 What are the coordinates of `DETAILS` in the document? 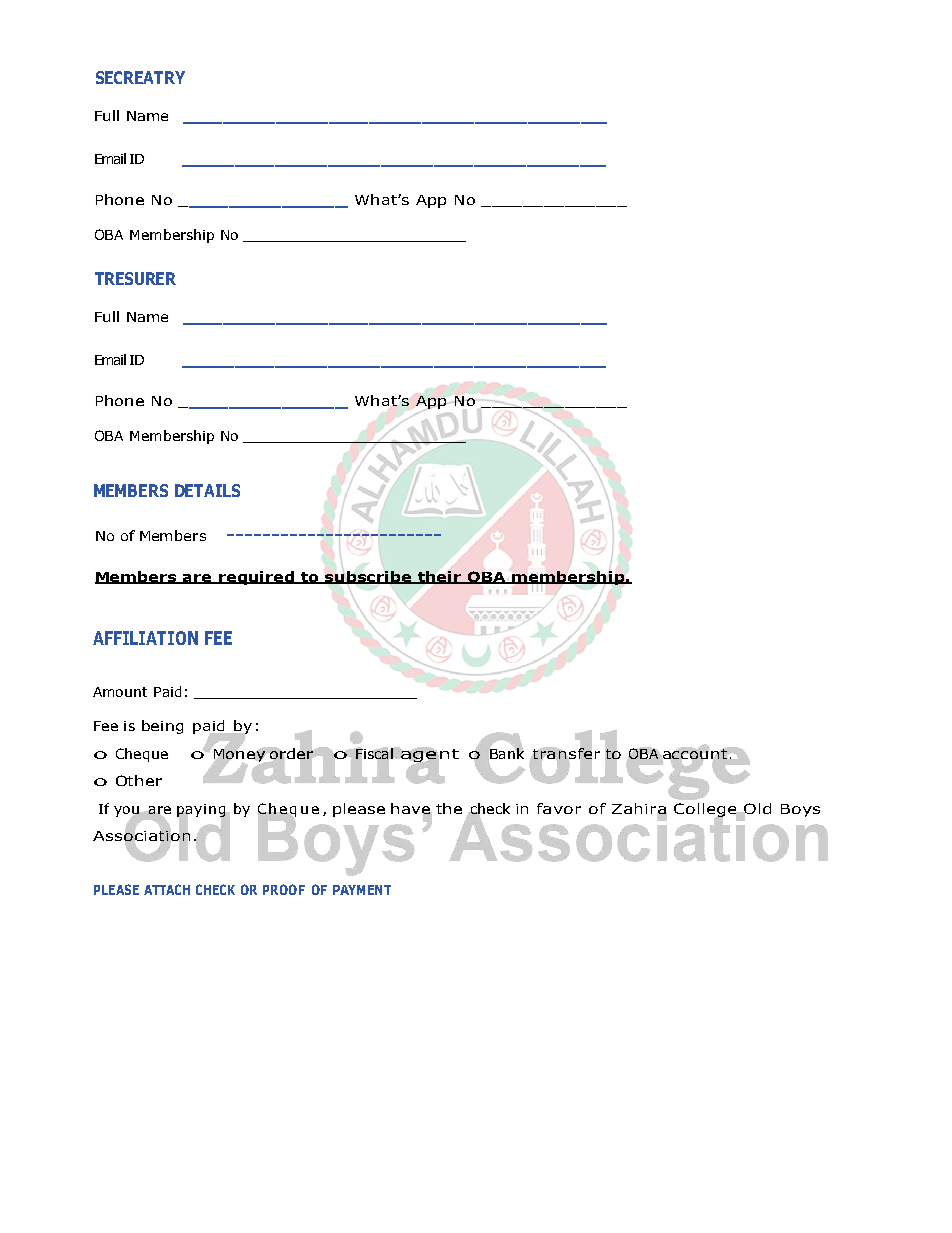 It's located at (207, 490).
